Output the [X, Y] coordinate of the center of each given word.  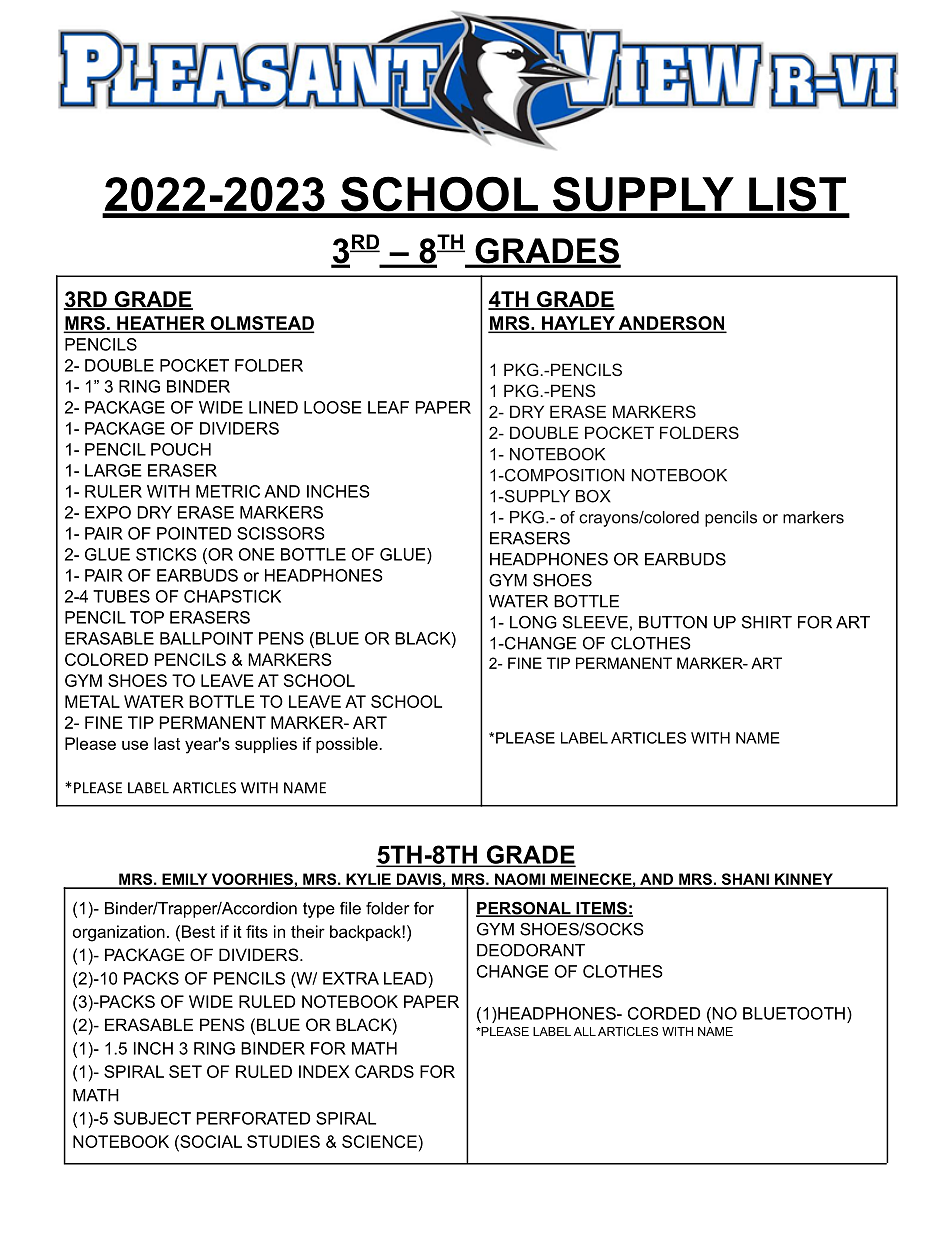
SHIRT [767, 622]
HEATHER [161, 324]
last [167, 743]
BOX [593, 496]
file [350, 908]
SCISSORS [281, 533]
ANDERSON [671, 324]
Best [197, 931]
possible [348, 745]
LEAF [388, 407]
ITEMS [601, 909]
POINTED [194, 533]
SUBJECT [152, 1118]
